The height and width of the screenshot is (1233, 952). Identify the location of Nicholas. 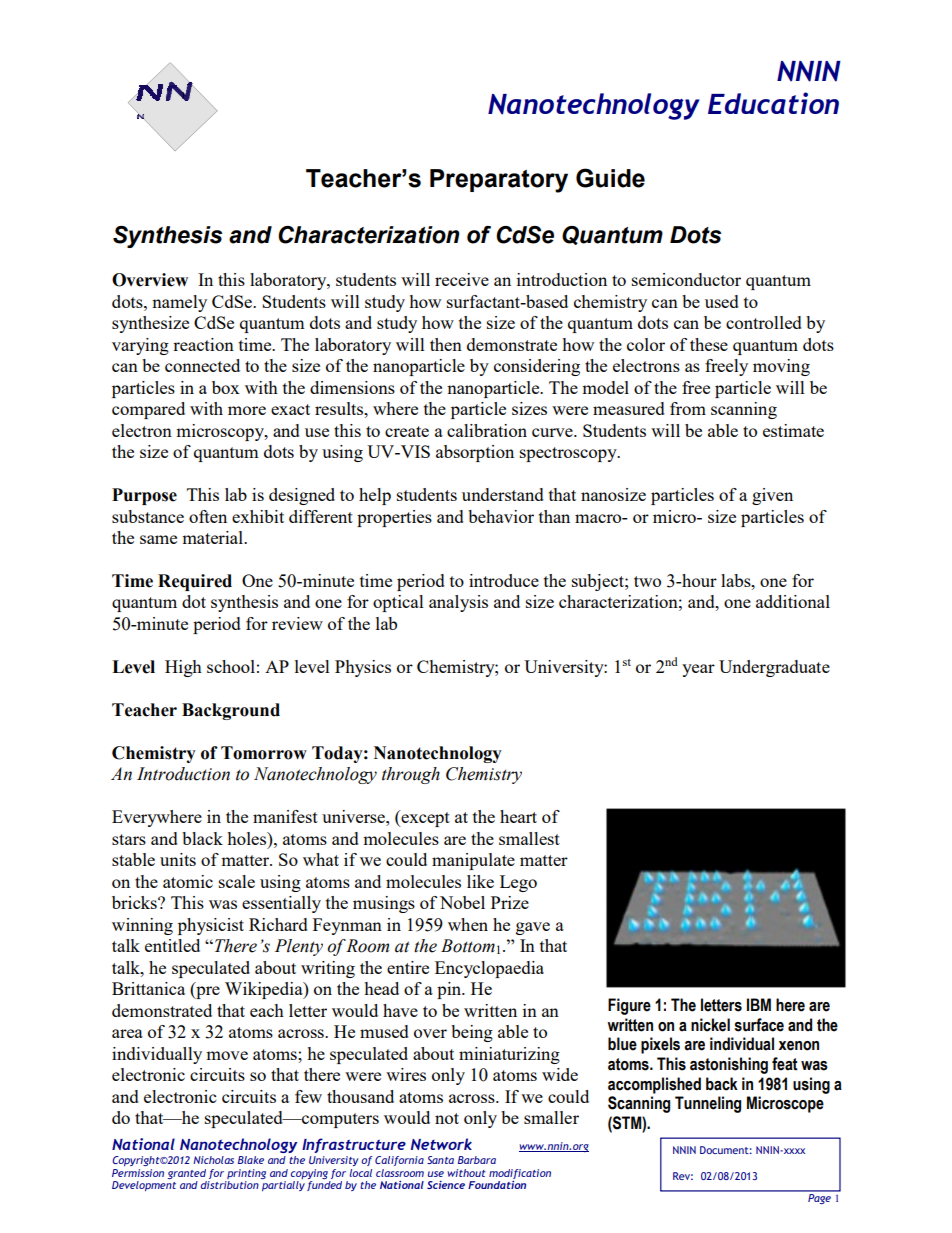
(213, 1160).
